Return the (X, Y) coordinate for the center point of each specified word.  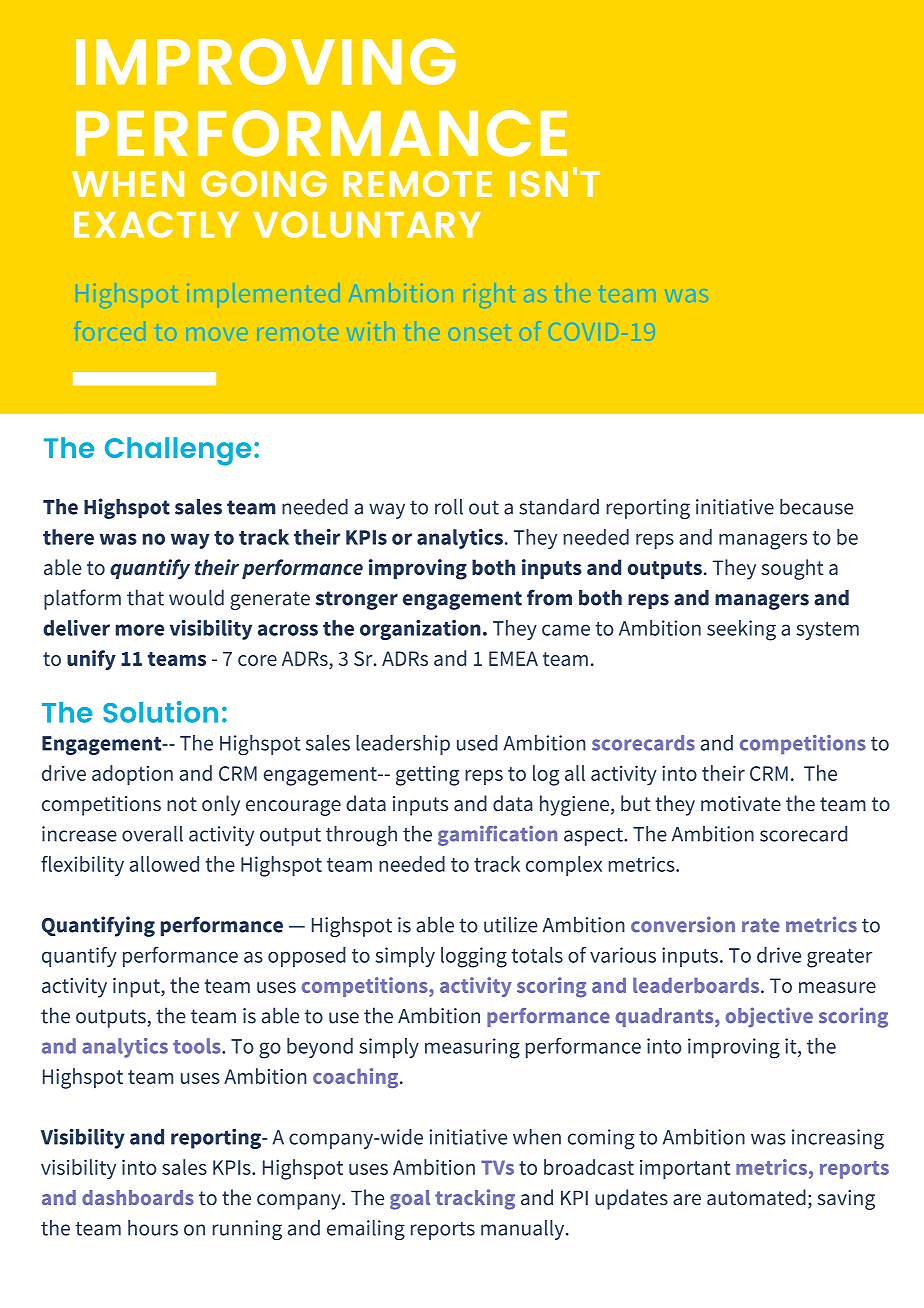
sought (792, 569)
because (816, 507)
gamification (497, 836)
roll (449, 507)
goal (410, 1200)
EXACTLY (156, 224)
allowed (164, 864)
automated (756, 1197)
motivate (741, 804)
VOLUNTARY (367, 224)
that (145, 597)
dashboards (138, 1197)
